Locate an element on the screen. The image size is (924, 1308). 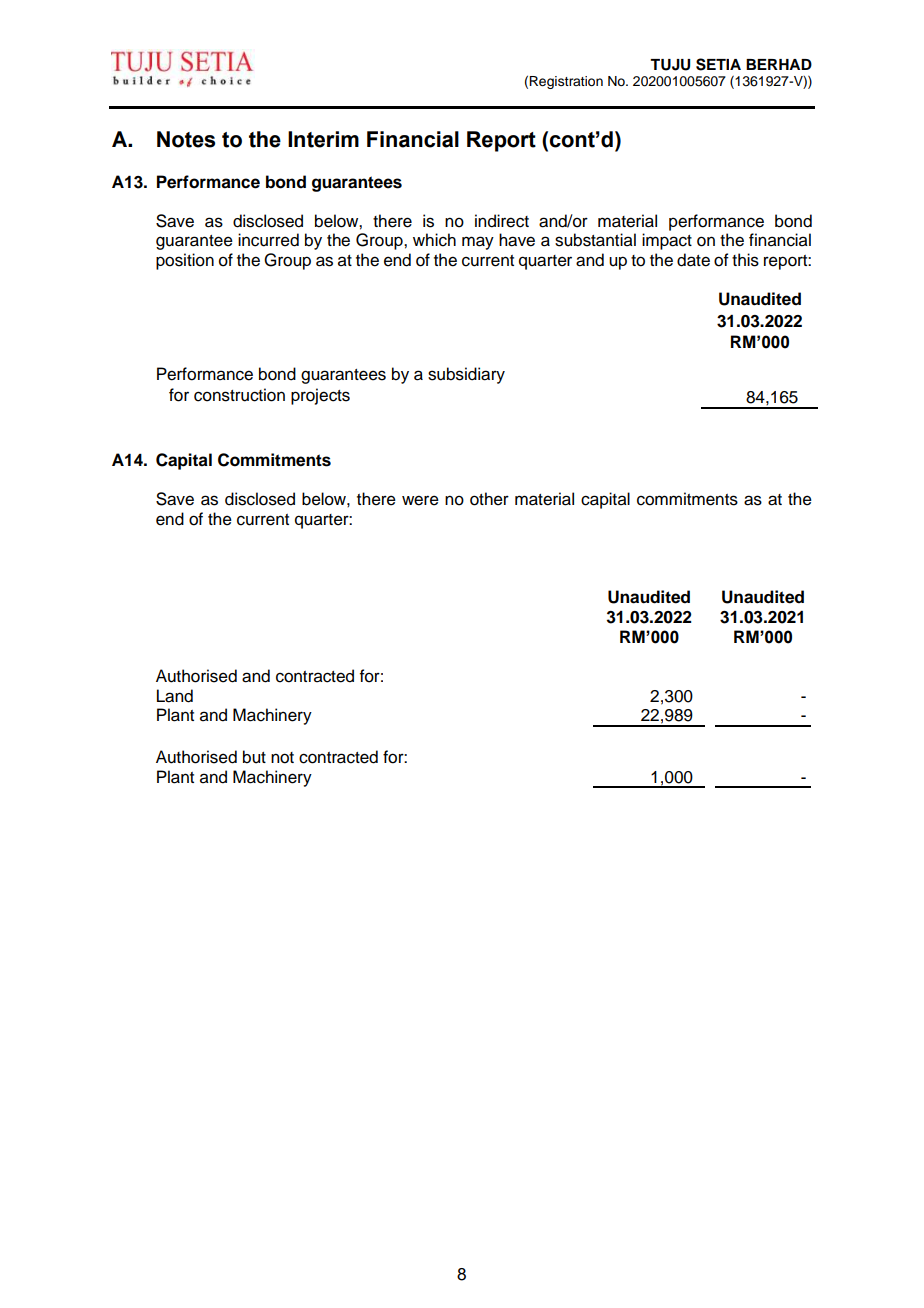
but is located at coordinates (254, 757).
